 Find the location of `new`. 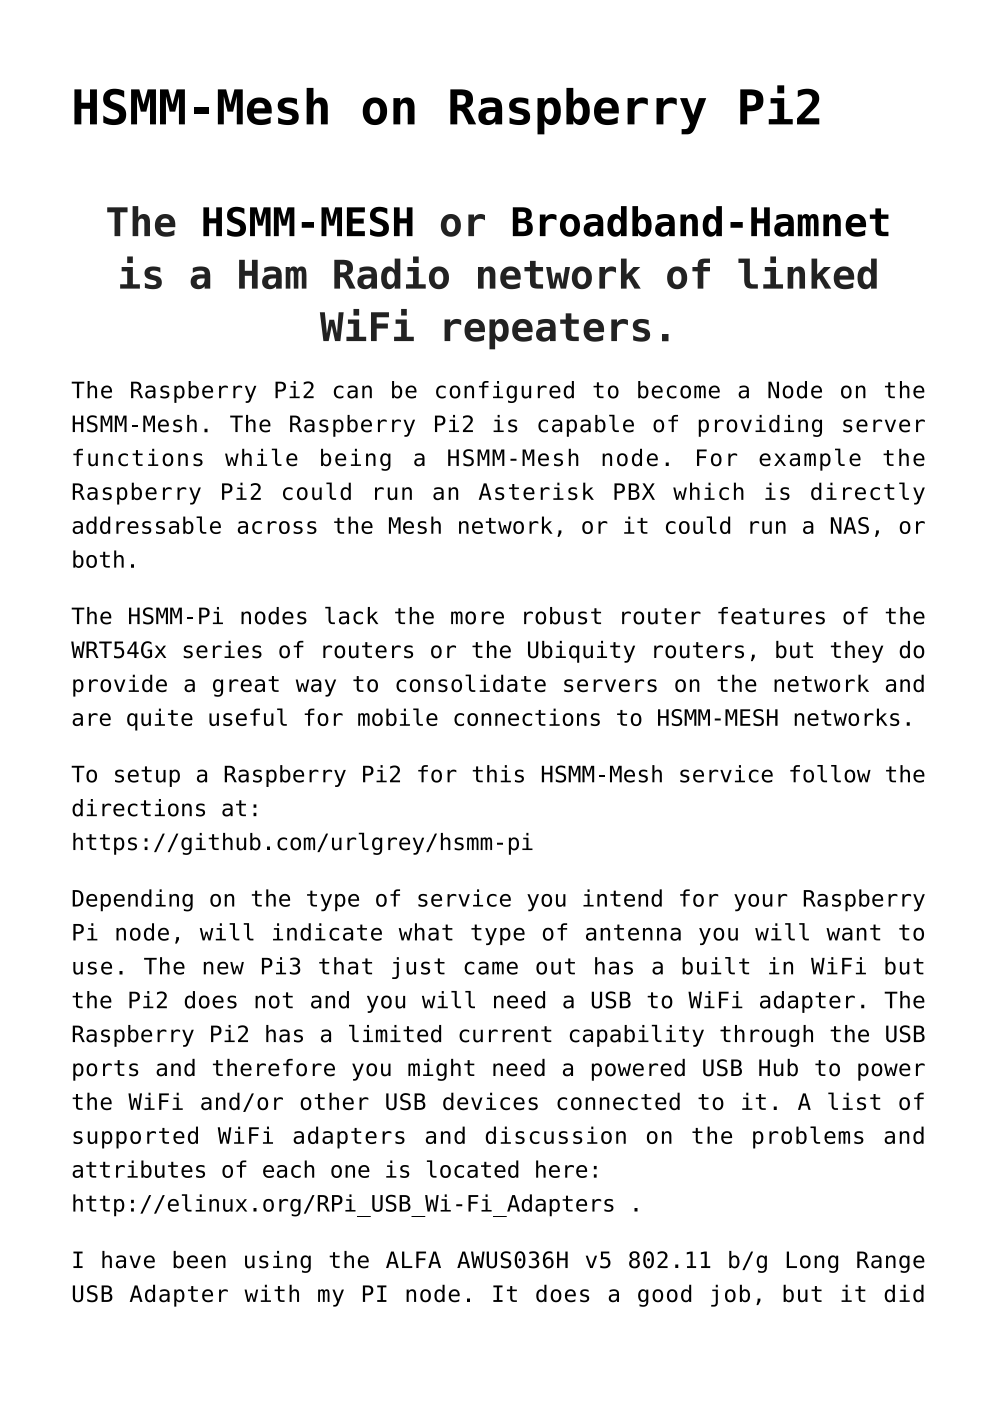

new is located at coordinates (224, 968).
